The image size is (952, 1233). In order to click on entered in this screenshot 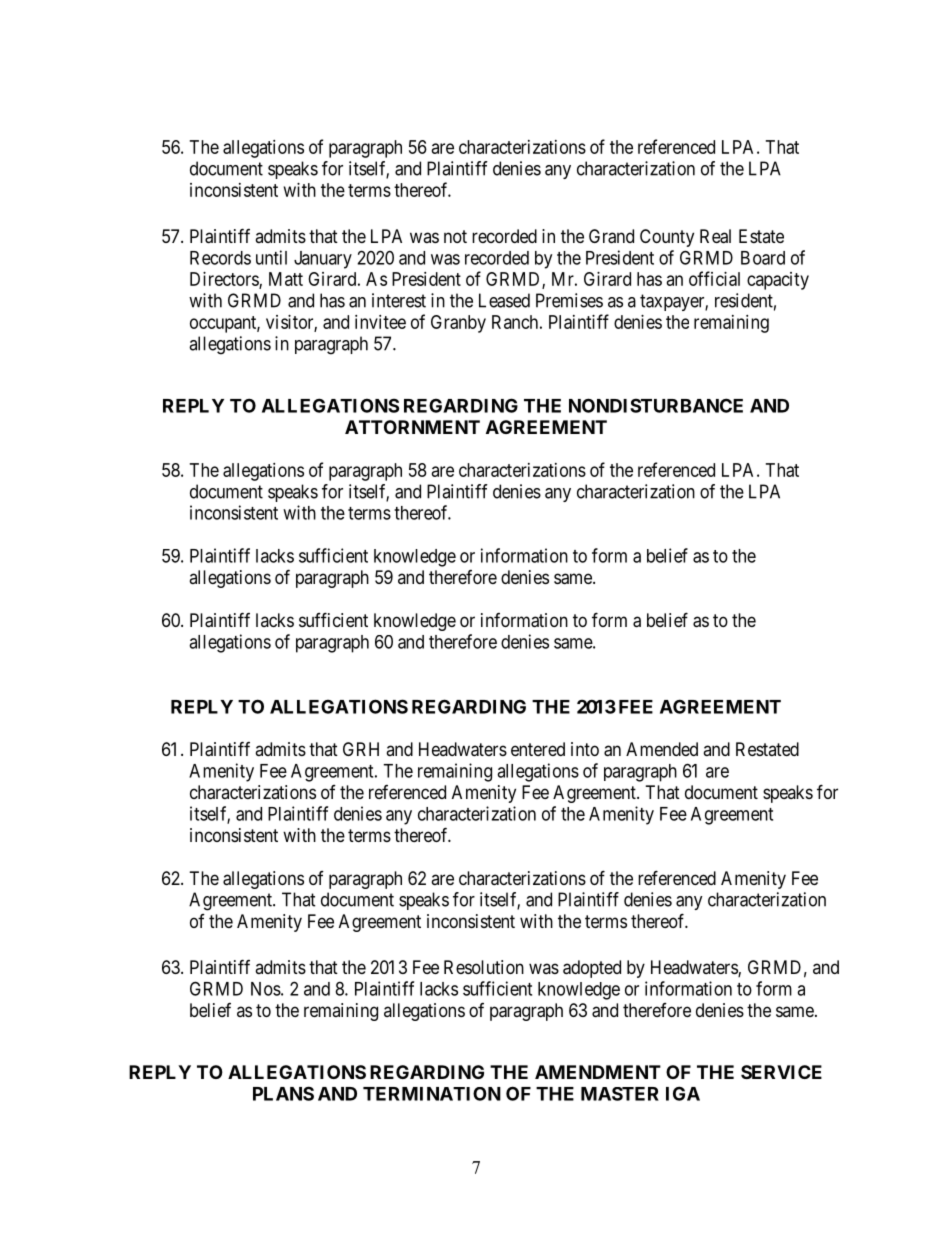, I will do `click(538, 749)`.
